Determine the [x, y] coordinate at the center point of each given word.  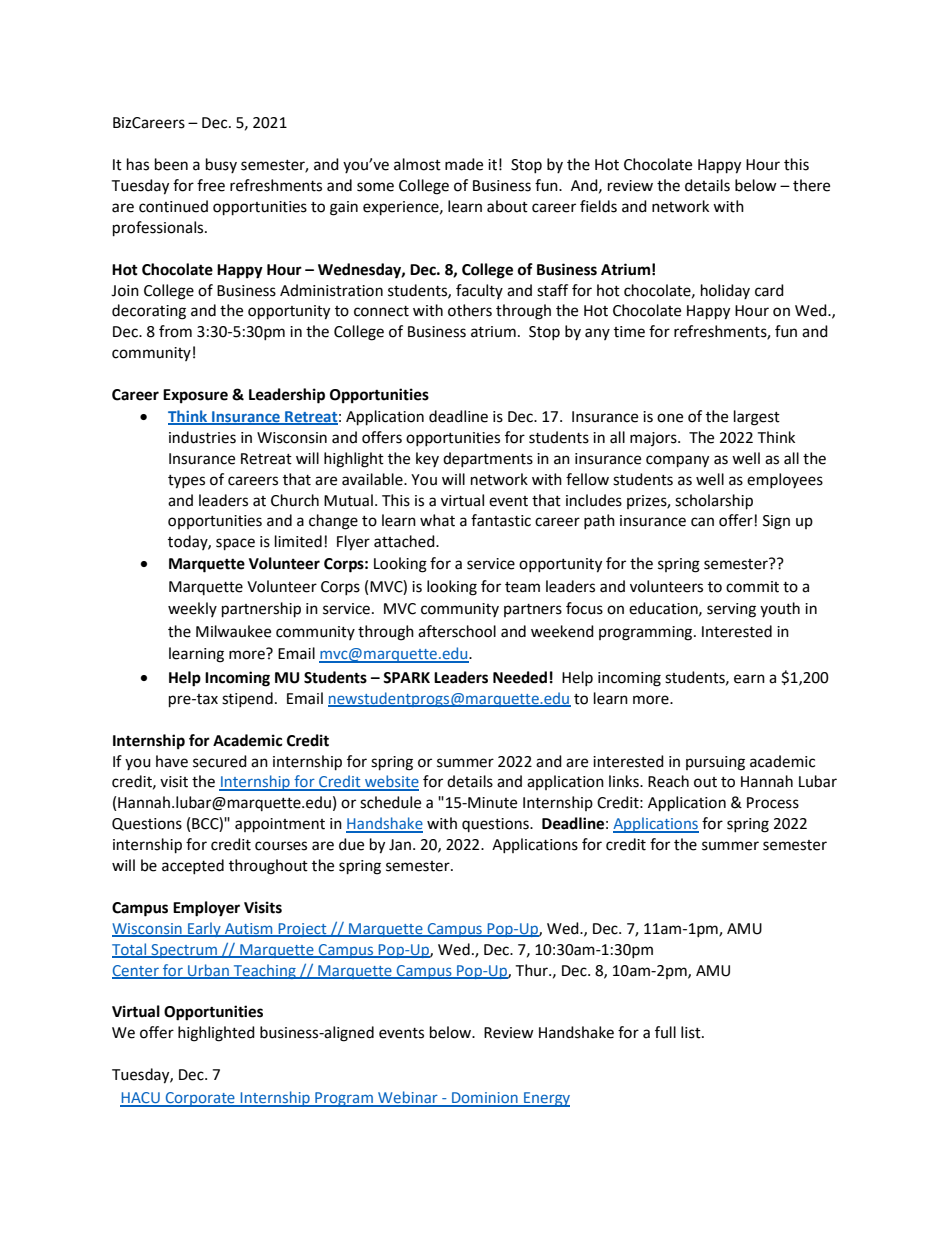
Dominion [485, 1099]
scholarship [714, 502]
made [464, 164]
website [391, 782]
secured [220, 761]
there [811, 185]
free [211, 185]
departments [488, 459]
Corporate [200, 1099]
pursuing [715, 763]
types [186, 482]
